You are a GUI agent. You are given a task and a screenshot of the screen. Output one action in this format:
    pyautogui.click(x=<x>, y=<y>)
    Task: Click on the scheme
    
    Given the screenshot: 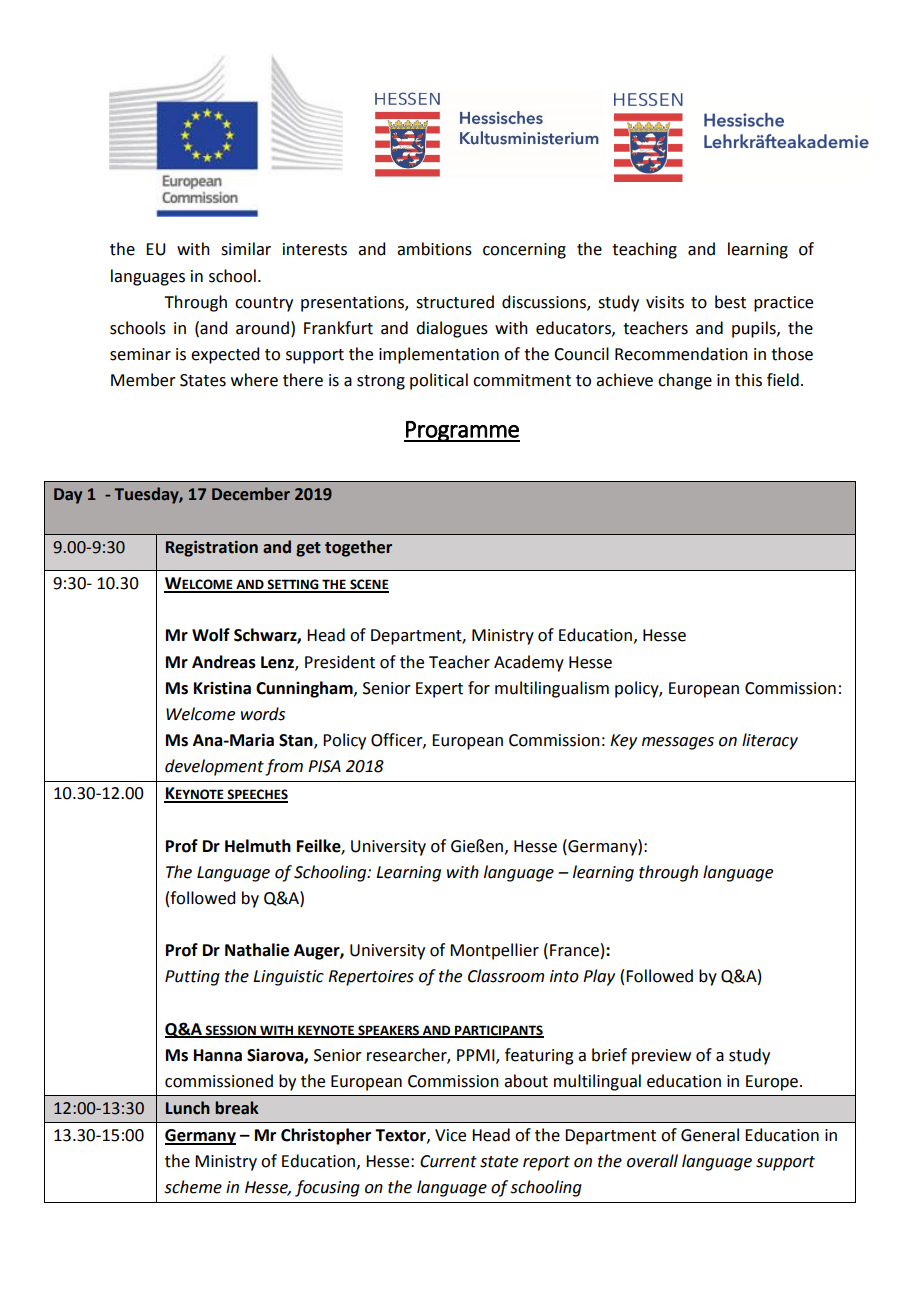 What is the action you would take?
    pyautogui.click(x=193, y=1187)
